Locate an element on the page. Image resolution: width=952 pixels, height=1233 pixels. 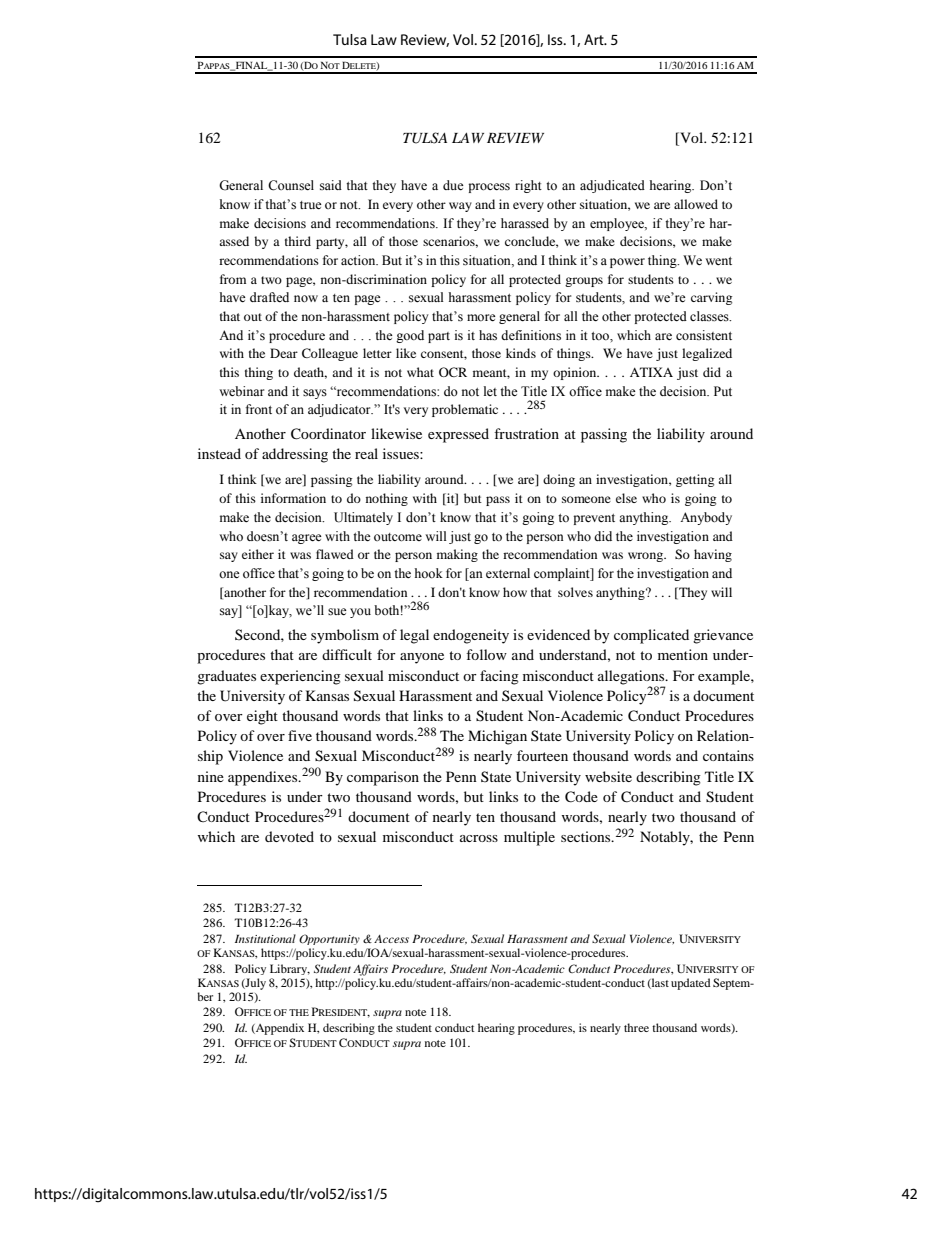
either is located at coordinates (258, 554).
